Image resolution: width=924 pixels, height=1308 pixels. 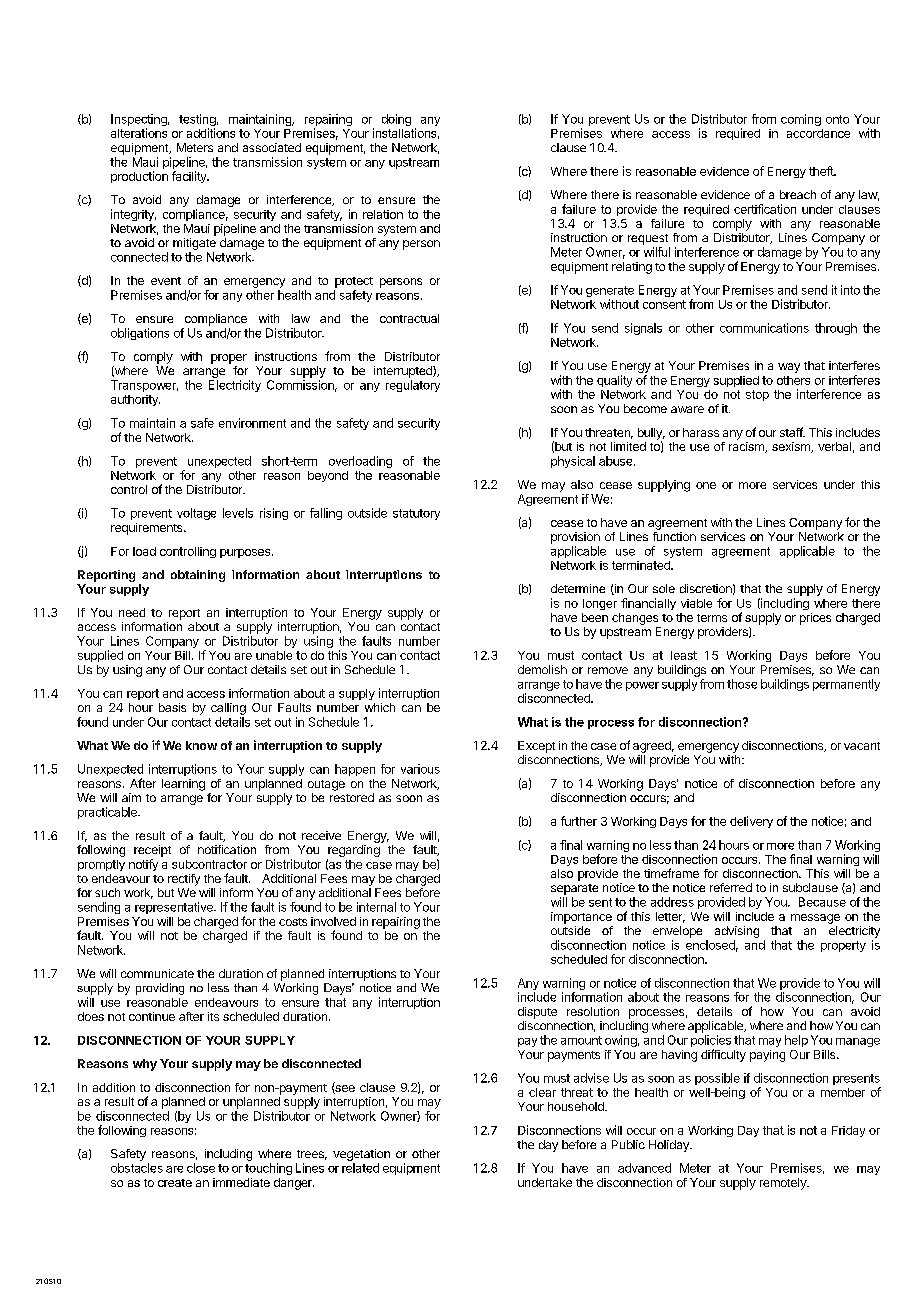 What do you see at coordinates (742, 684) in the screenshot?
I see `those` at bounding box center [742, 684].
